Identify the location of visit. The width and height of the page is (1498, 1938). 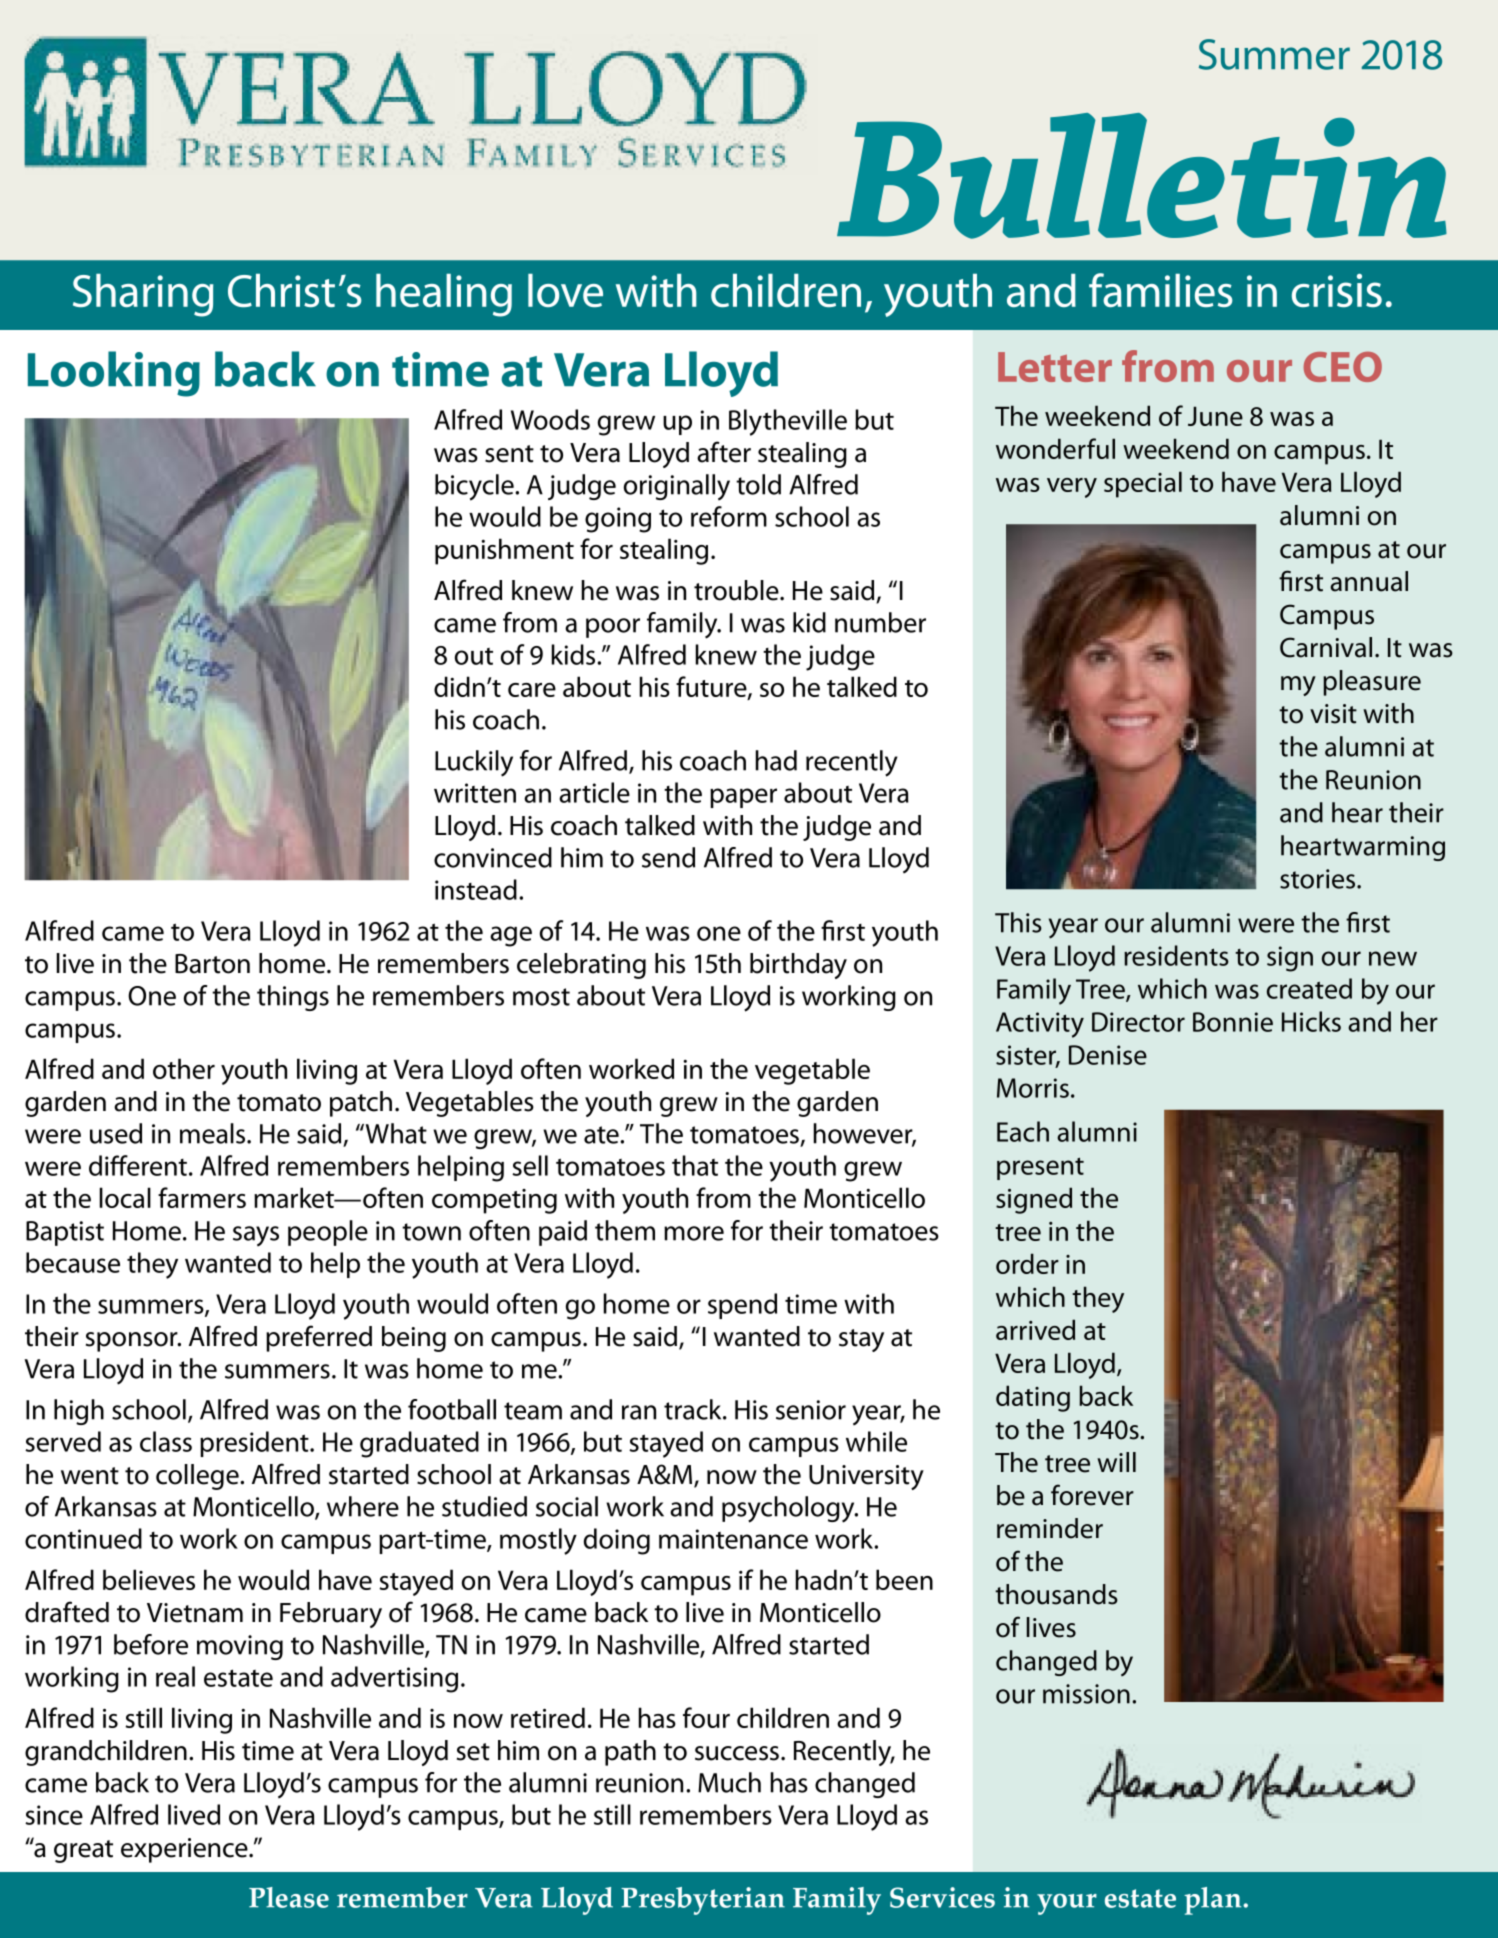
(1333, 714).
